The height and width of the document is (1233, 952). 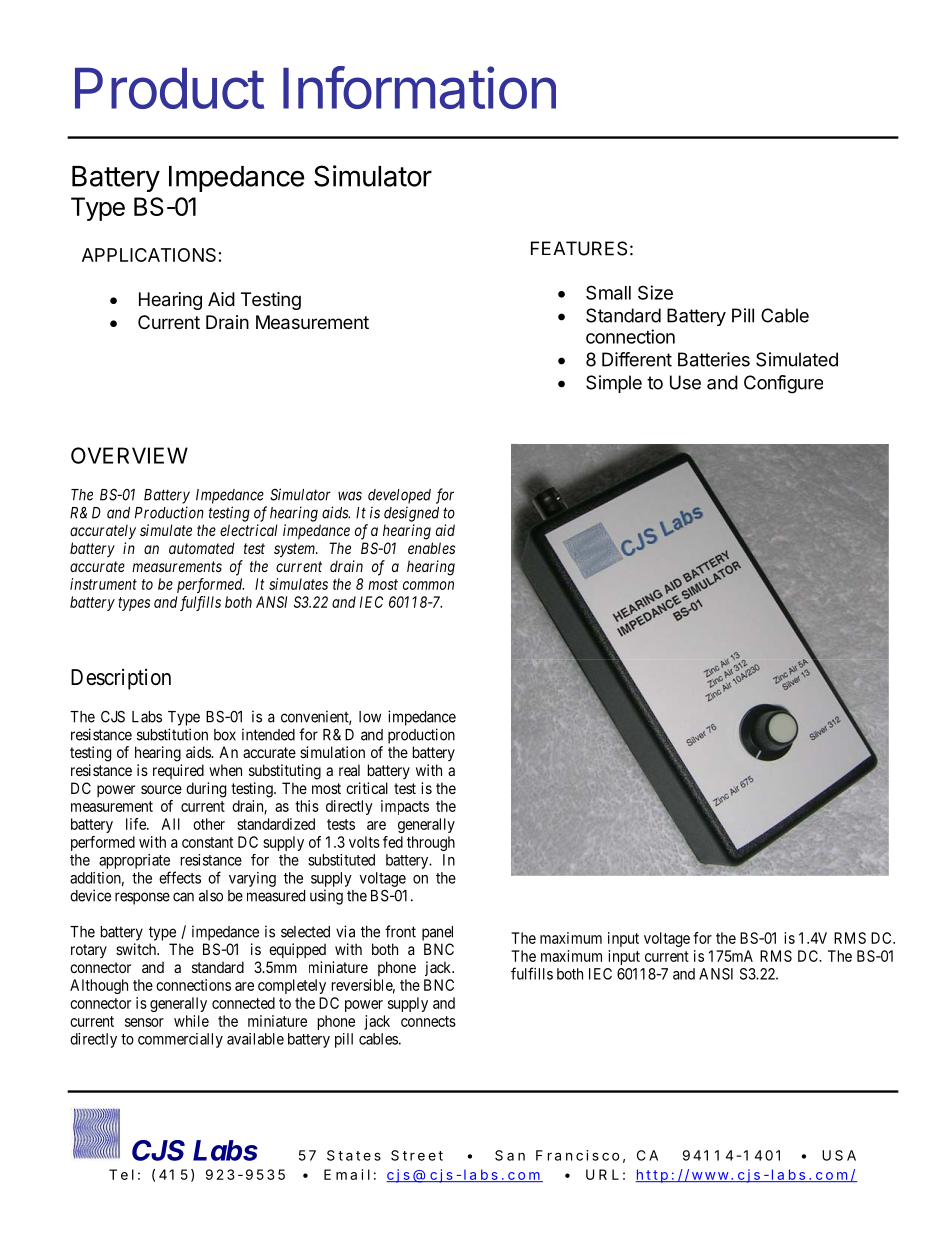 What do you see at coordinates (783, 384) in the document?
I see `Configure` at bounding box center [783, 384].
